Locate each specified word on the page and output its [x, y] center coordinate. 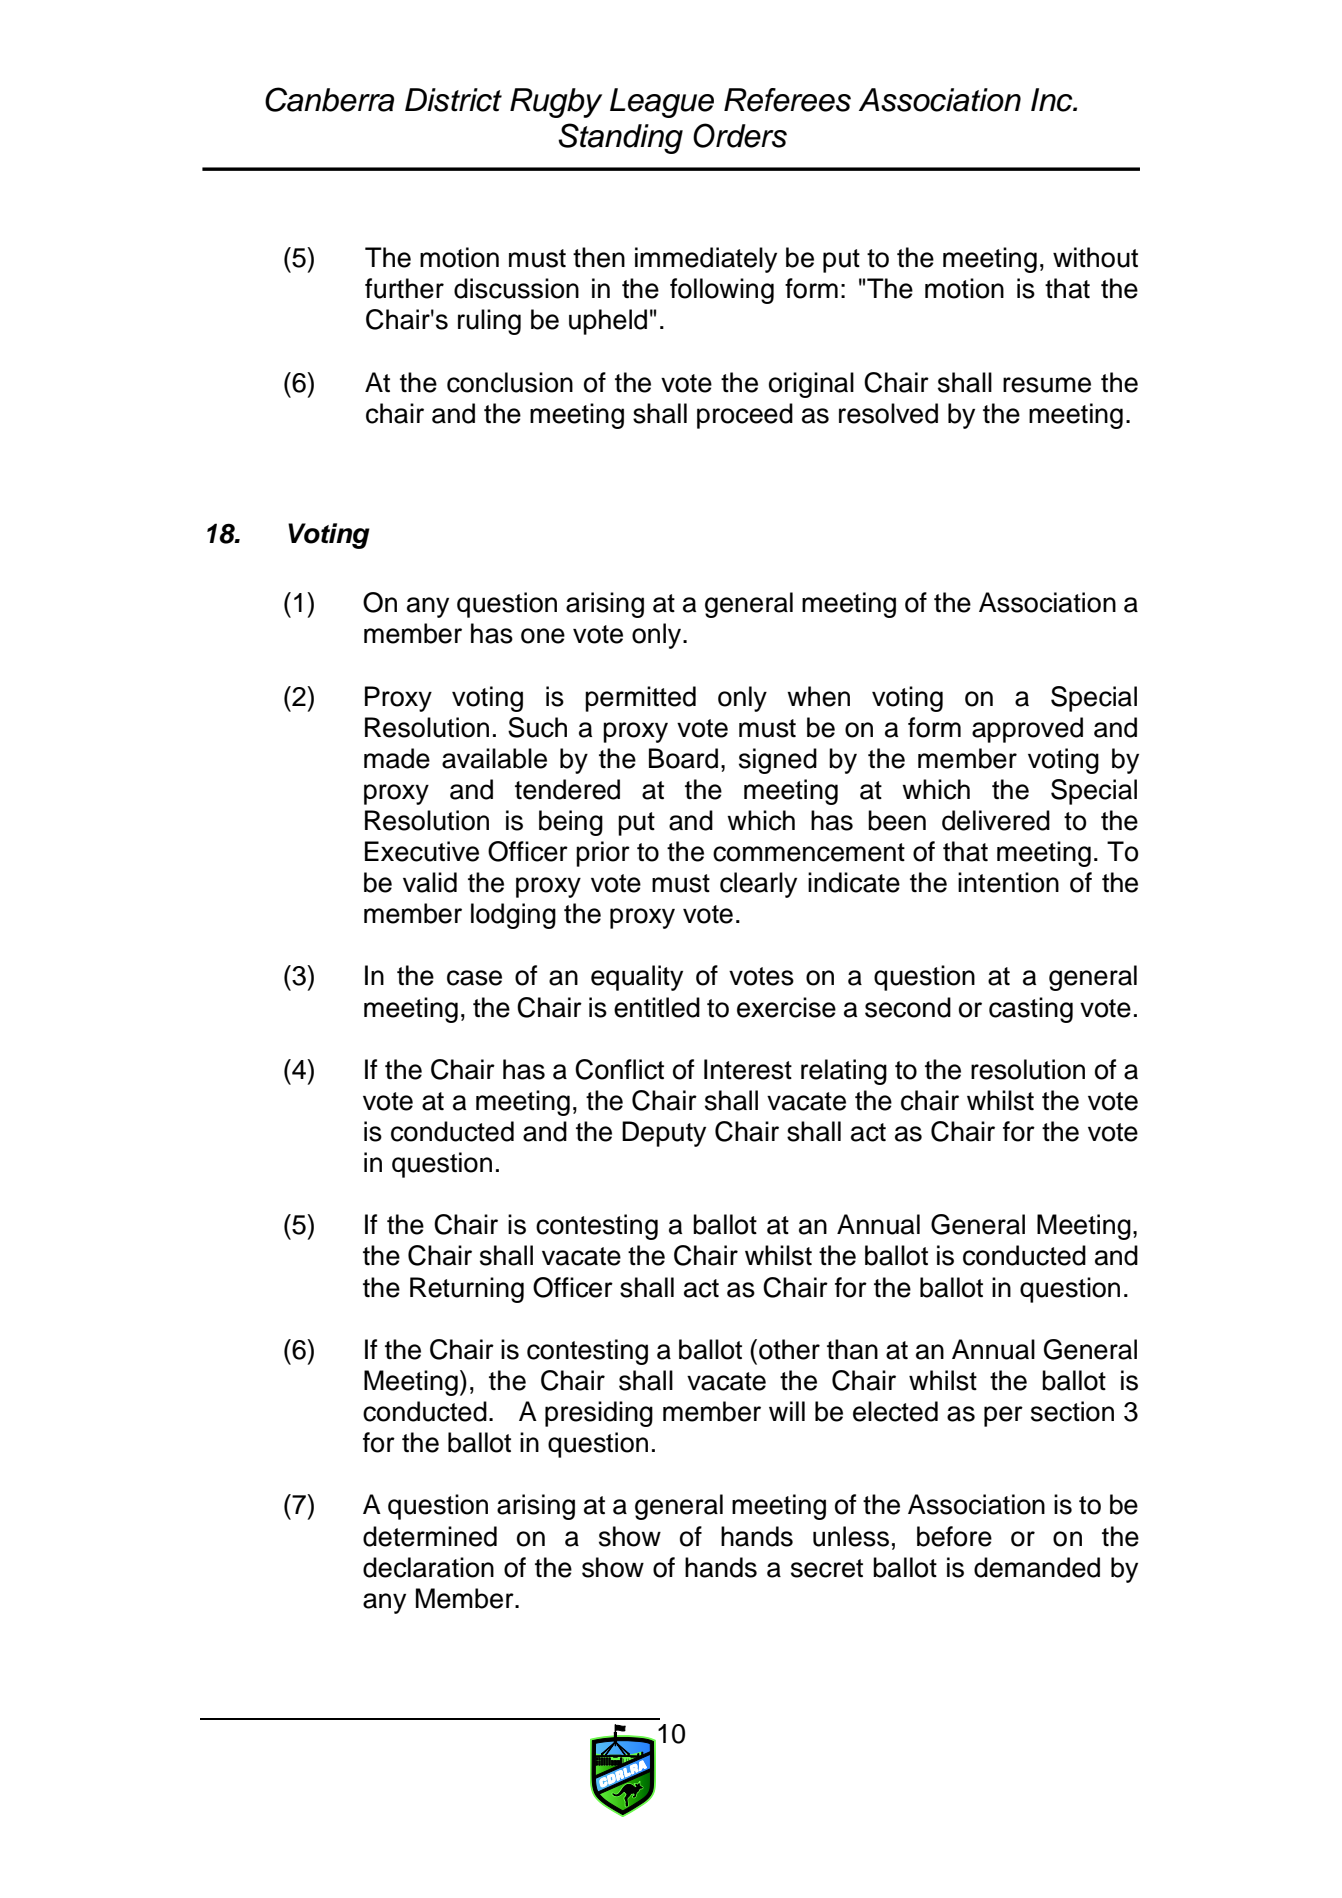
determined [430, 1536]
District [453, 100]
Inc [1053, 100]
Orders [740, 135]
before [954, 1536]
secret [827, 1568]
